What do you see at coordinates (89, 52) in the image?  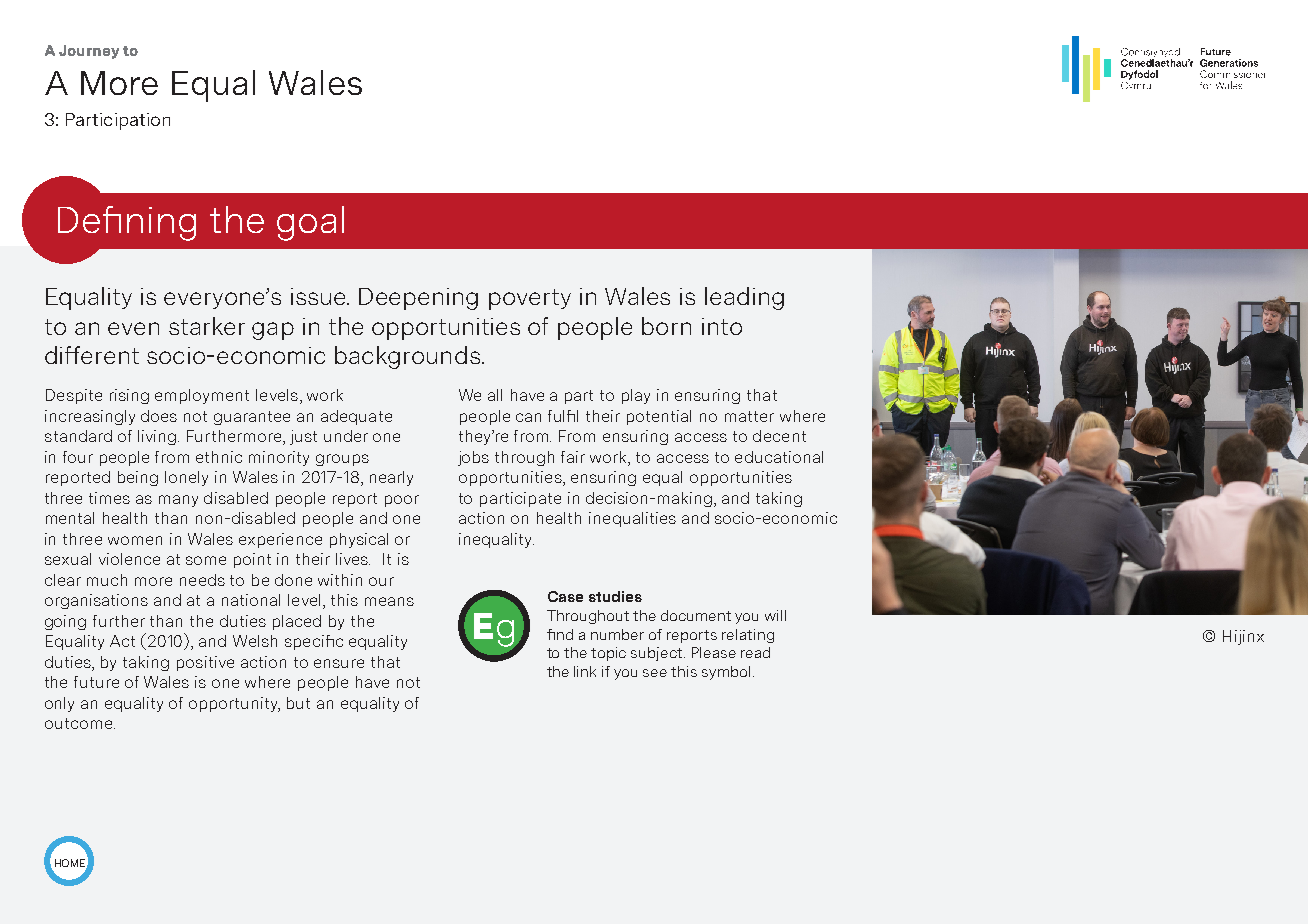 I see `Journey` at bounding box center [89, 52].
